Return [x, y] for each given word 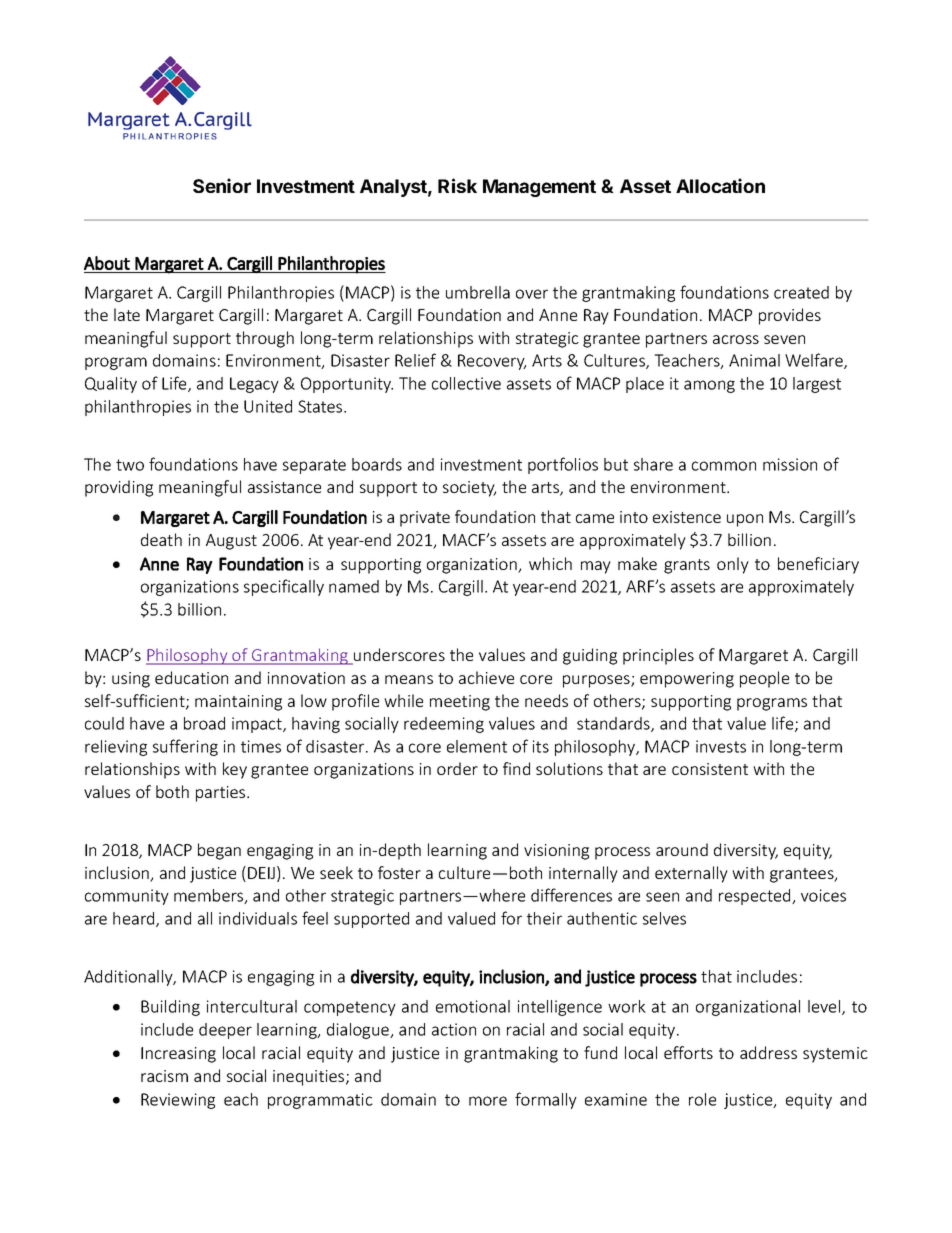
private [425, 519]
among [709, 386]
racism [164, 1076]
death [161, 539]
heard [135, 919]
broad [204, 723]
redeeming [444, 725]
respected [756, 897]
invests [721, 746]
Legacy [254, 385]
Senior [222, 185]
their [544, 918]
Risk [457, 185]
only [733, 565]
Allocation [720, 185]
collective [466, 383]
